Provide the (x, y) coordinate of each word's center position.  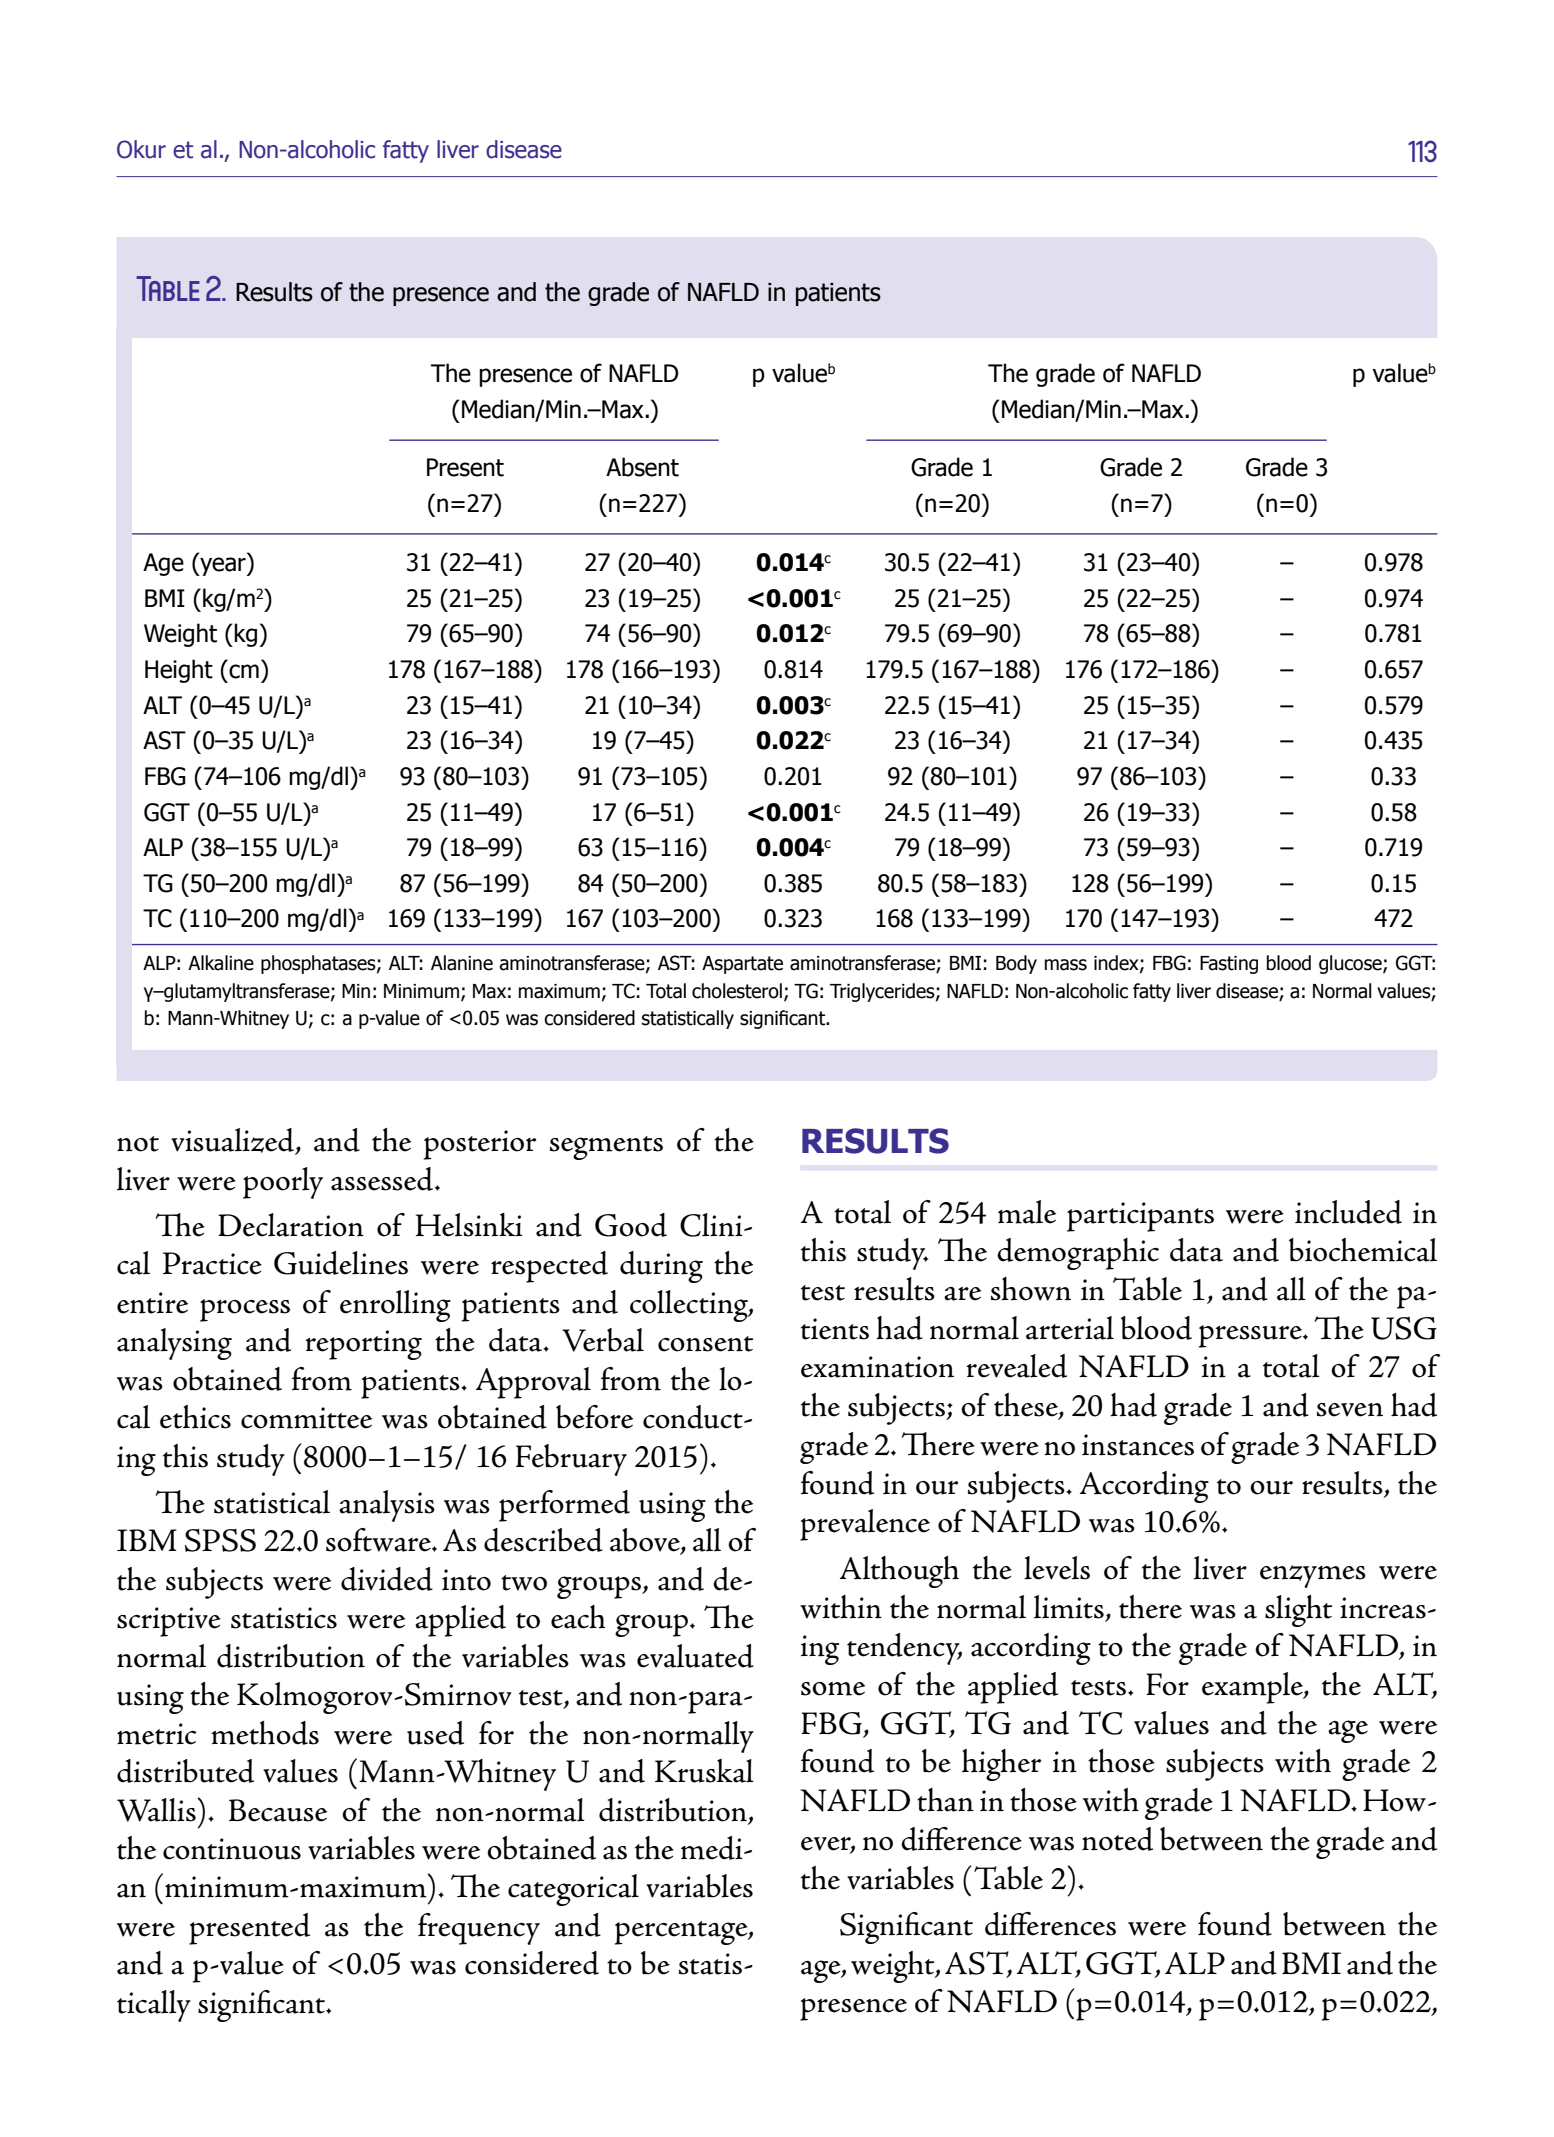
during (661, 1267)
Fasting (1229, 965)
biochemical (1363, 1250)
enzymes (1313, 1576)
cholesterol (737, 991)
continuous (232, 1849)
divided (387, 1579)
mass (1066, 965)
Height (179, 671)
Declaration (291, 1225)
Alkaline (221, 963)
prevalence (865, 1525)
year (223, 566)
